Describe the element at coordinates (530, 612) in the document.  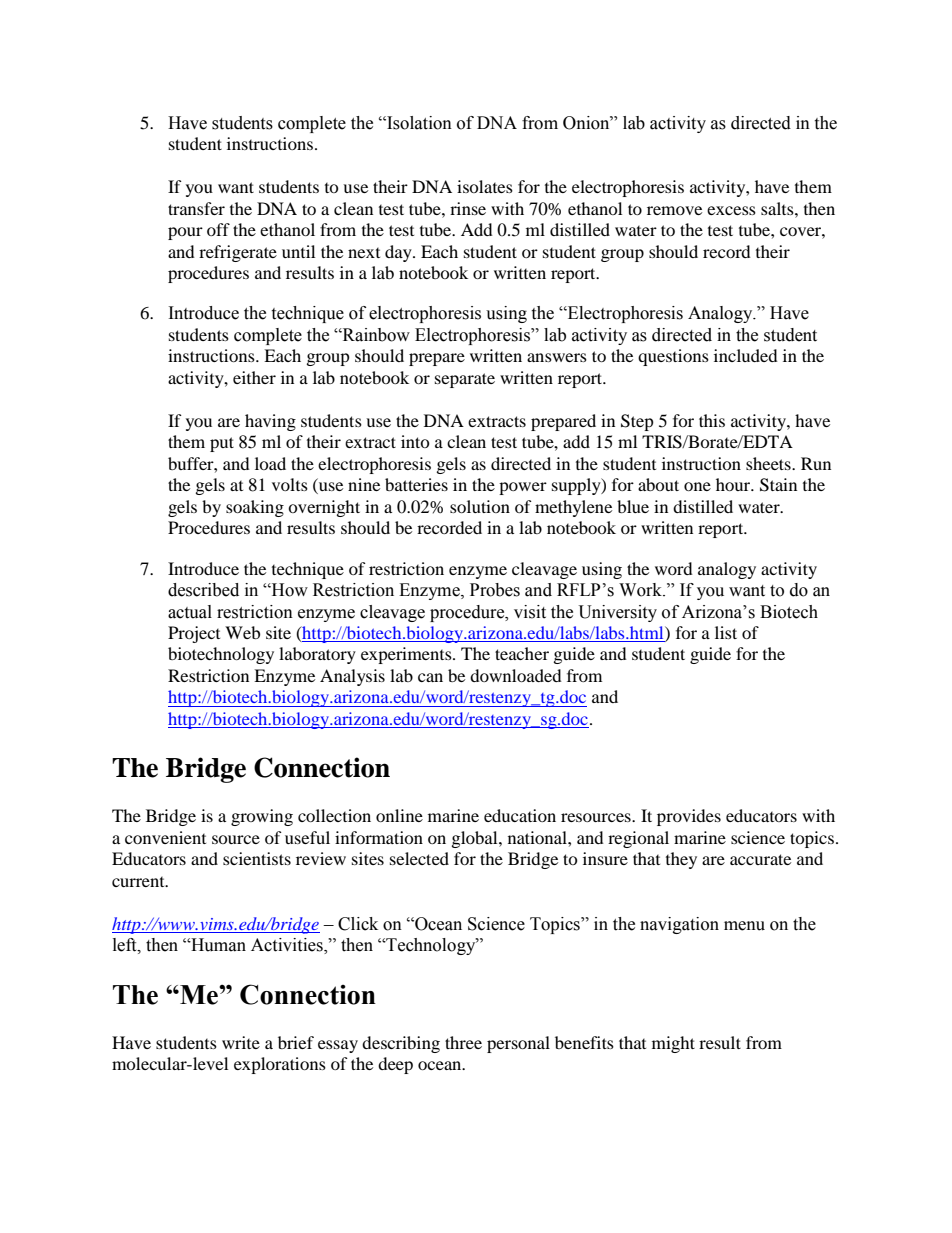
I see `visit` at that location.
